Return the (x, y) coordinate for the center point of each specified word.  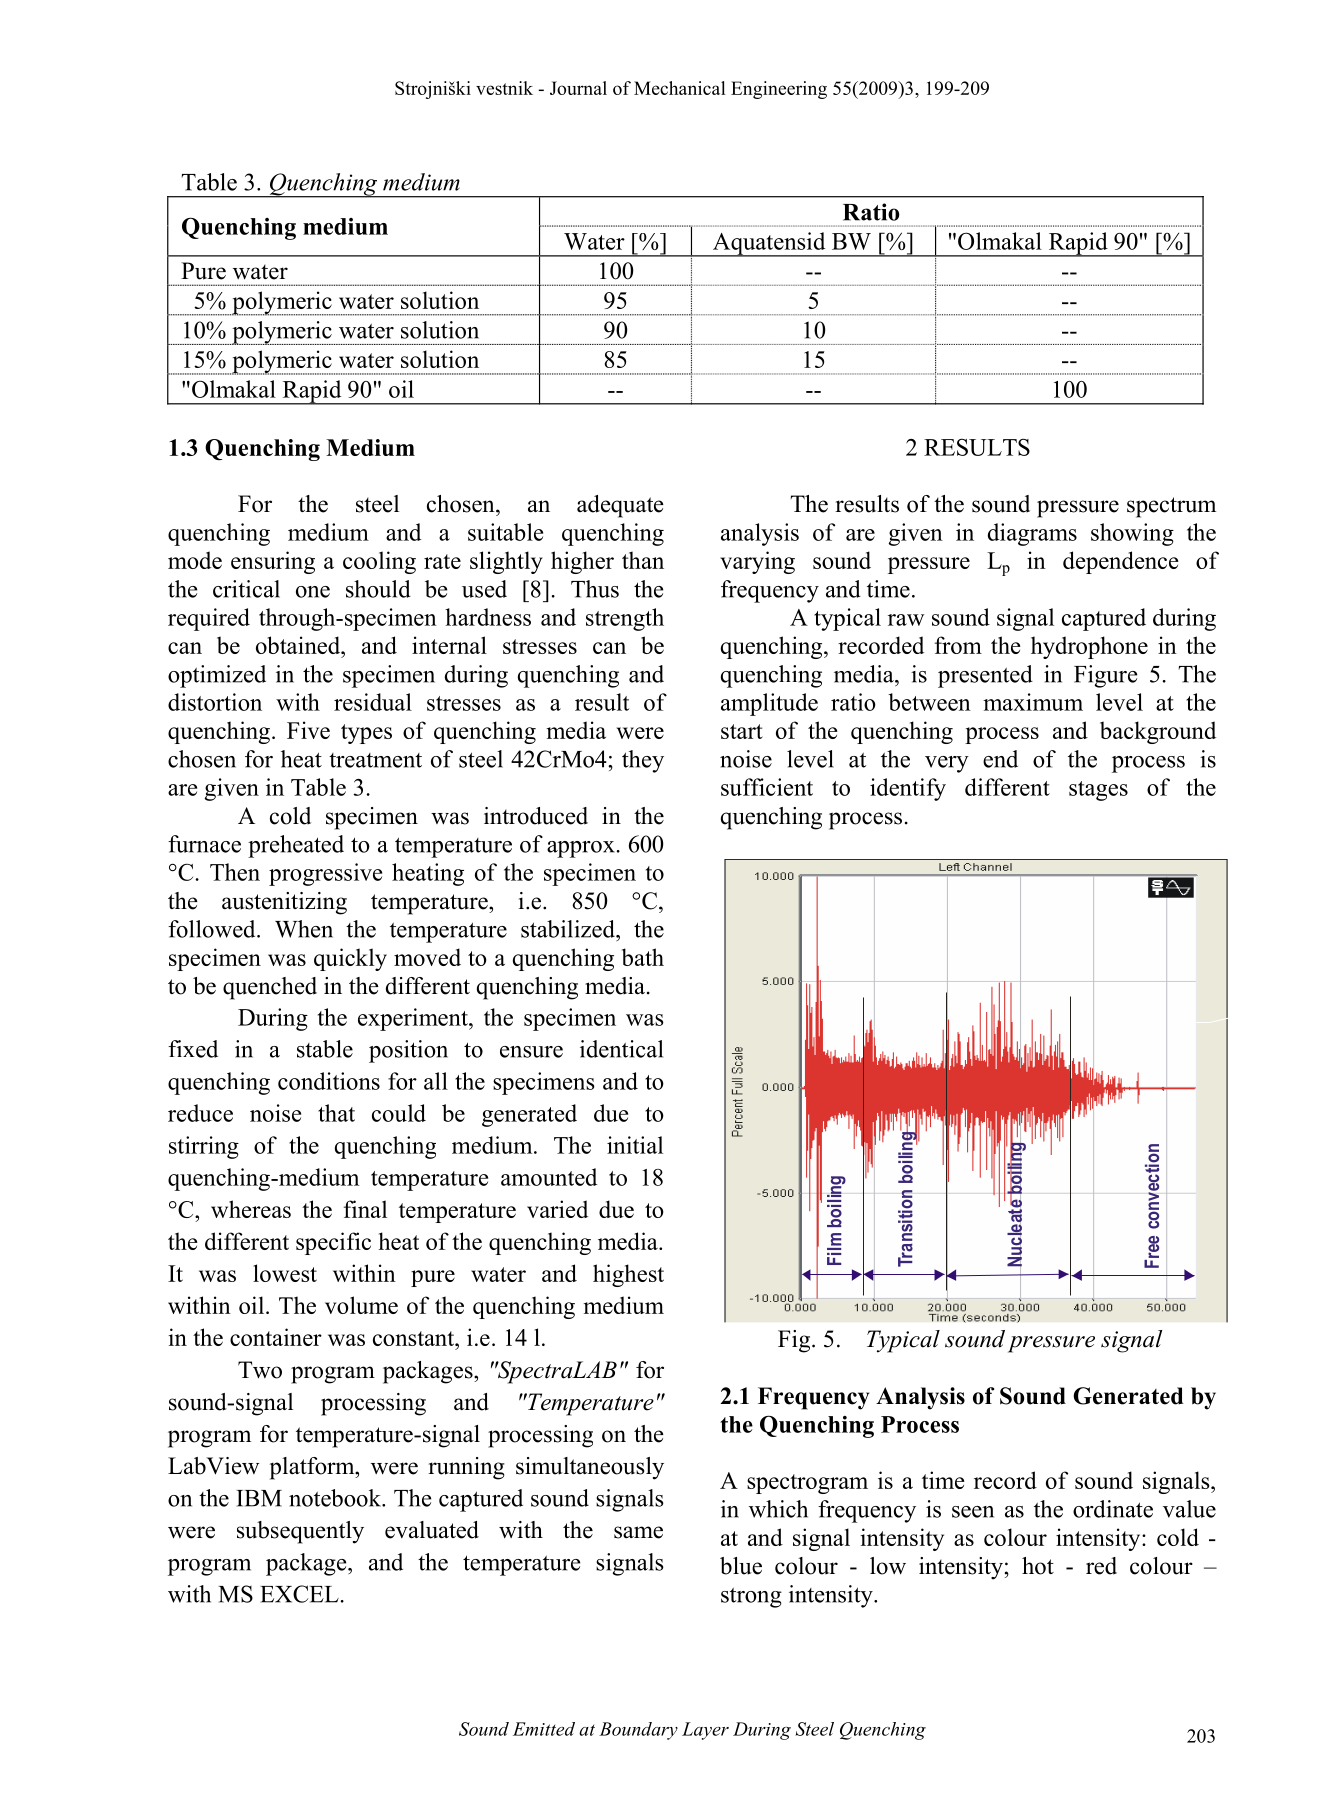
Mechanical (680, 88)
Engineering (779, 90)
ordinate (1113, 1509)
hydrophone (1089, 647)
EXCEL (299, 1594)
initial (635, 1145)
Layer (705, 1731)
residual (373, 702)
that (336, 1113)
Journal (578, 88)
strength (625, 619)
